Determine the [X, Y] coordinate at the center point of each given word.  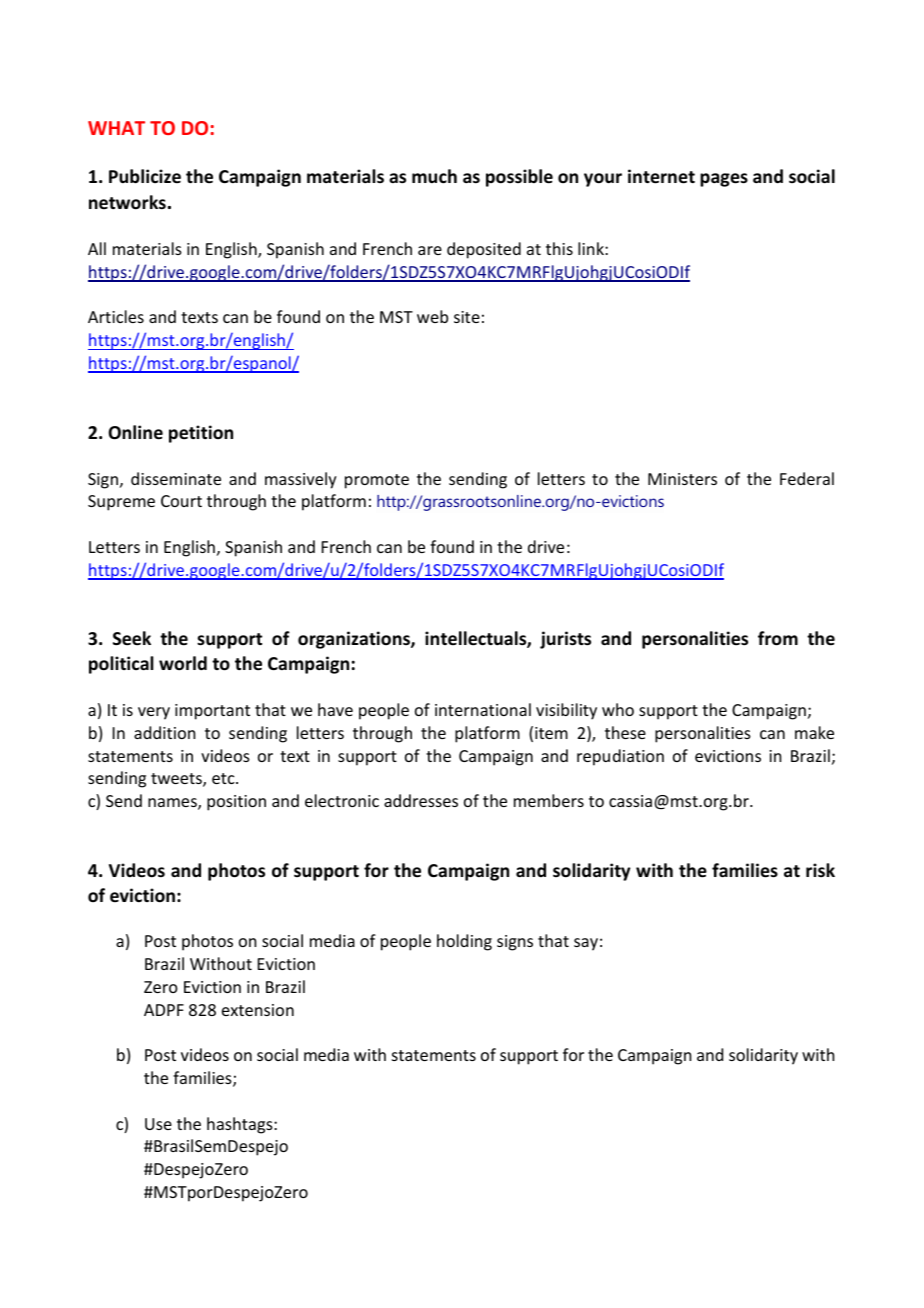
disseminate [176, 478]
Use [158, 1124]
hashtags [241, 1125]
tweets [177, 780]
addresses [421, 800]
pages [724, 180]
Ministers [682, 479]
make [814, 732]
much [434, 176]
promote [377, 481]
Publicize [145, 176]
